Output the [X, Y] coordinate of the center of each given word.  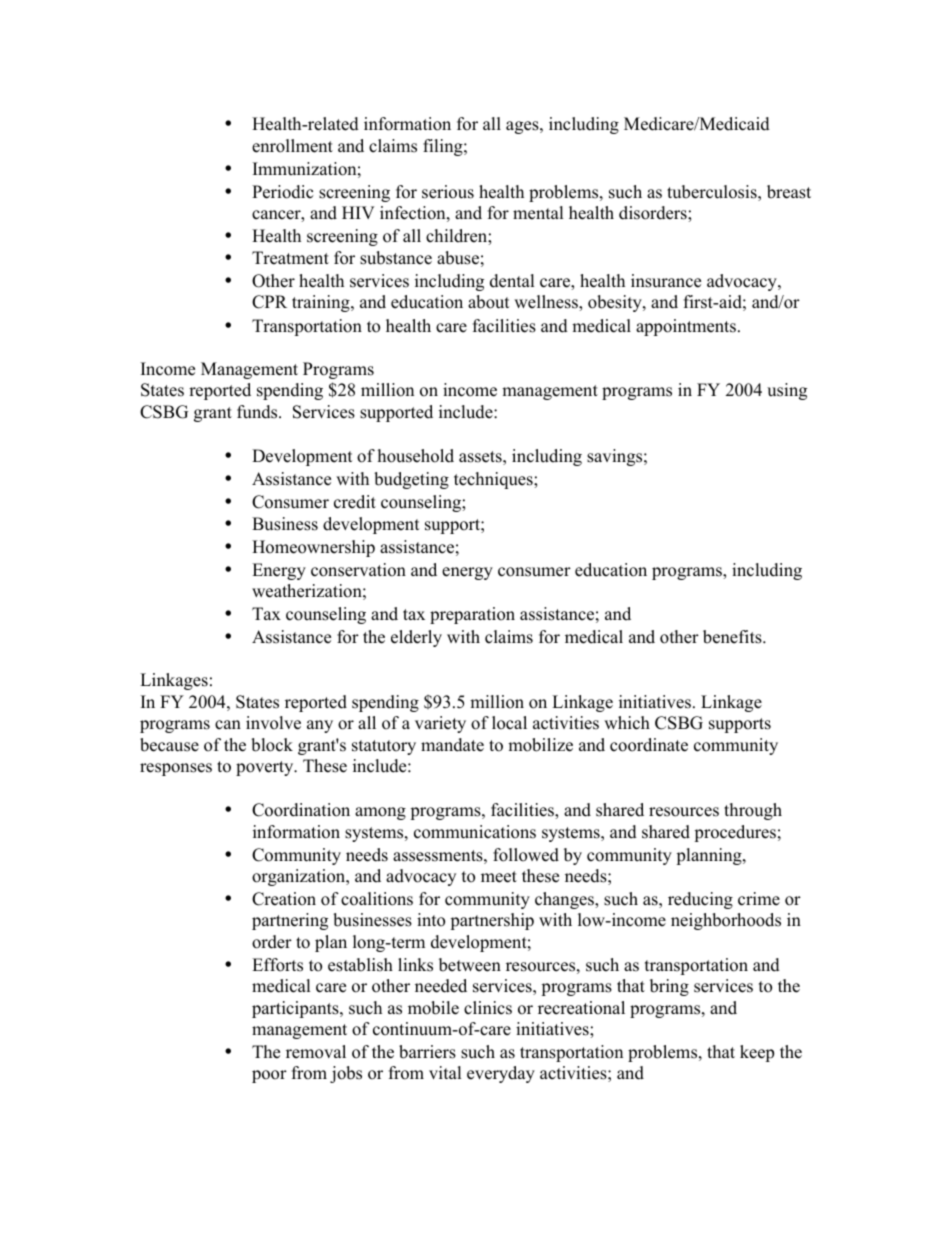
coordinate [649, 745]
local [509, 723]
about [489, 302]
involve [273, 723]
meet [499, 877]
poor [269, 1076]
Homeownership [313, 548]
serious [448, 192]
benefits [733, 637]
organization [300, 877]
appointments [686, 327]
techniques [494, 480]
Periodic [282, 192]
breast [789, 192]
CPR [269, 302]
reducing [700, 900]
